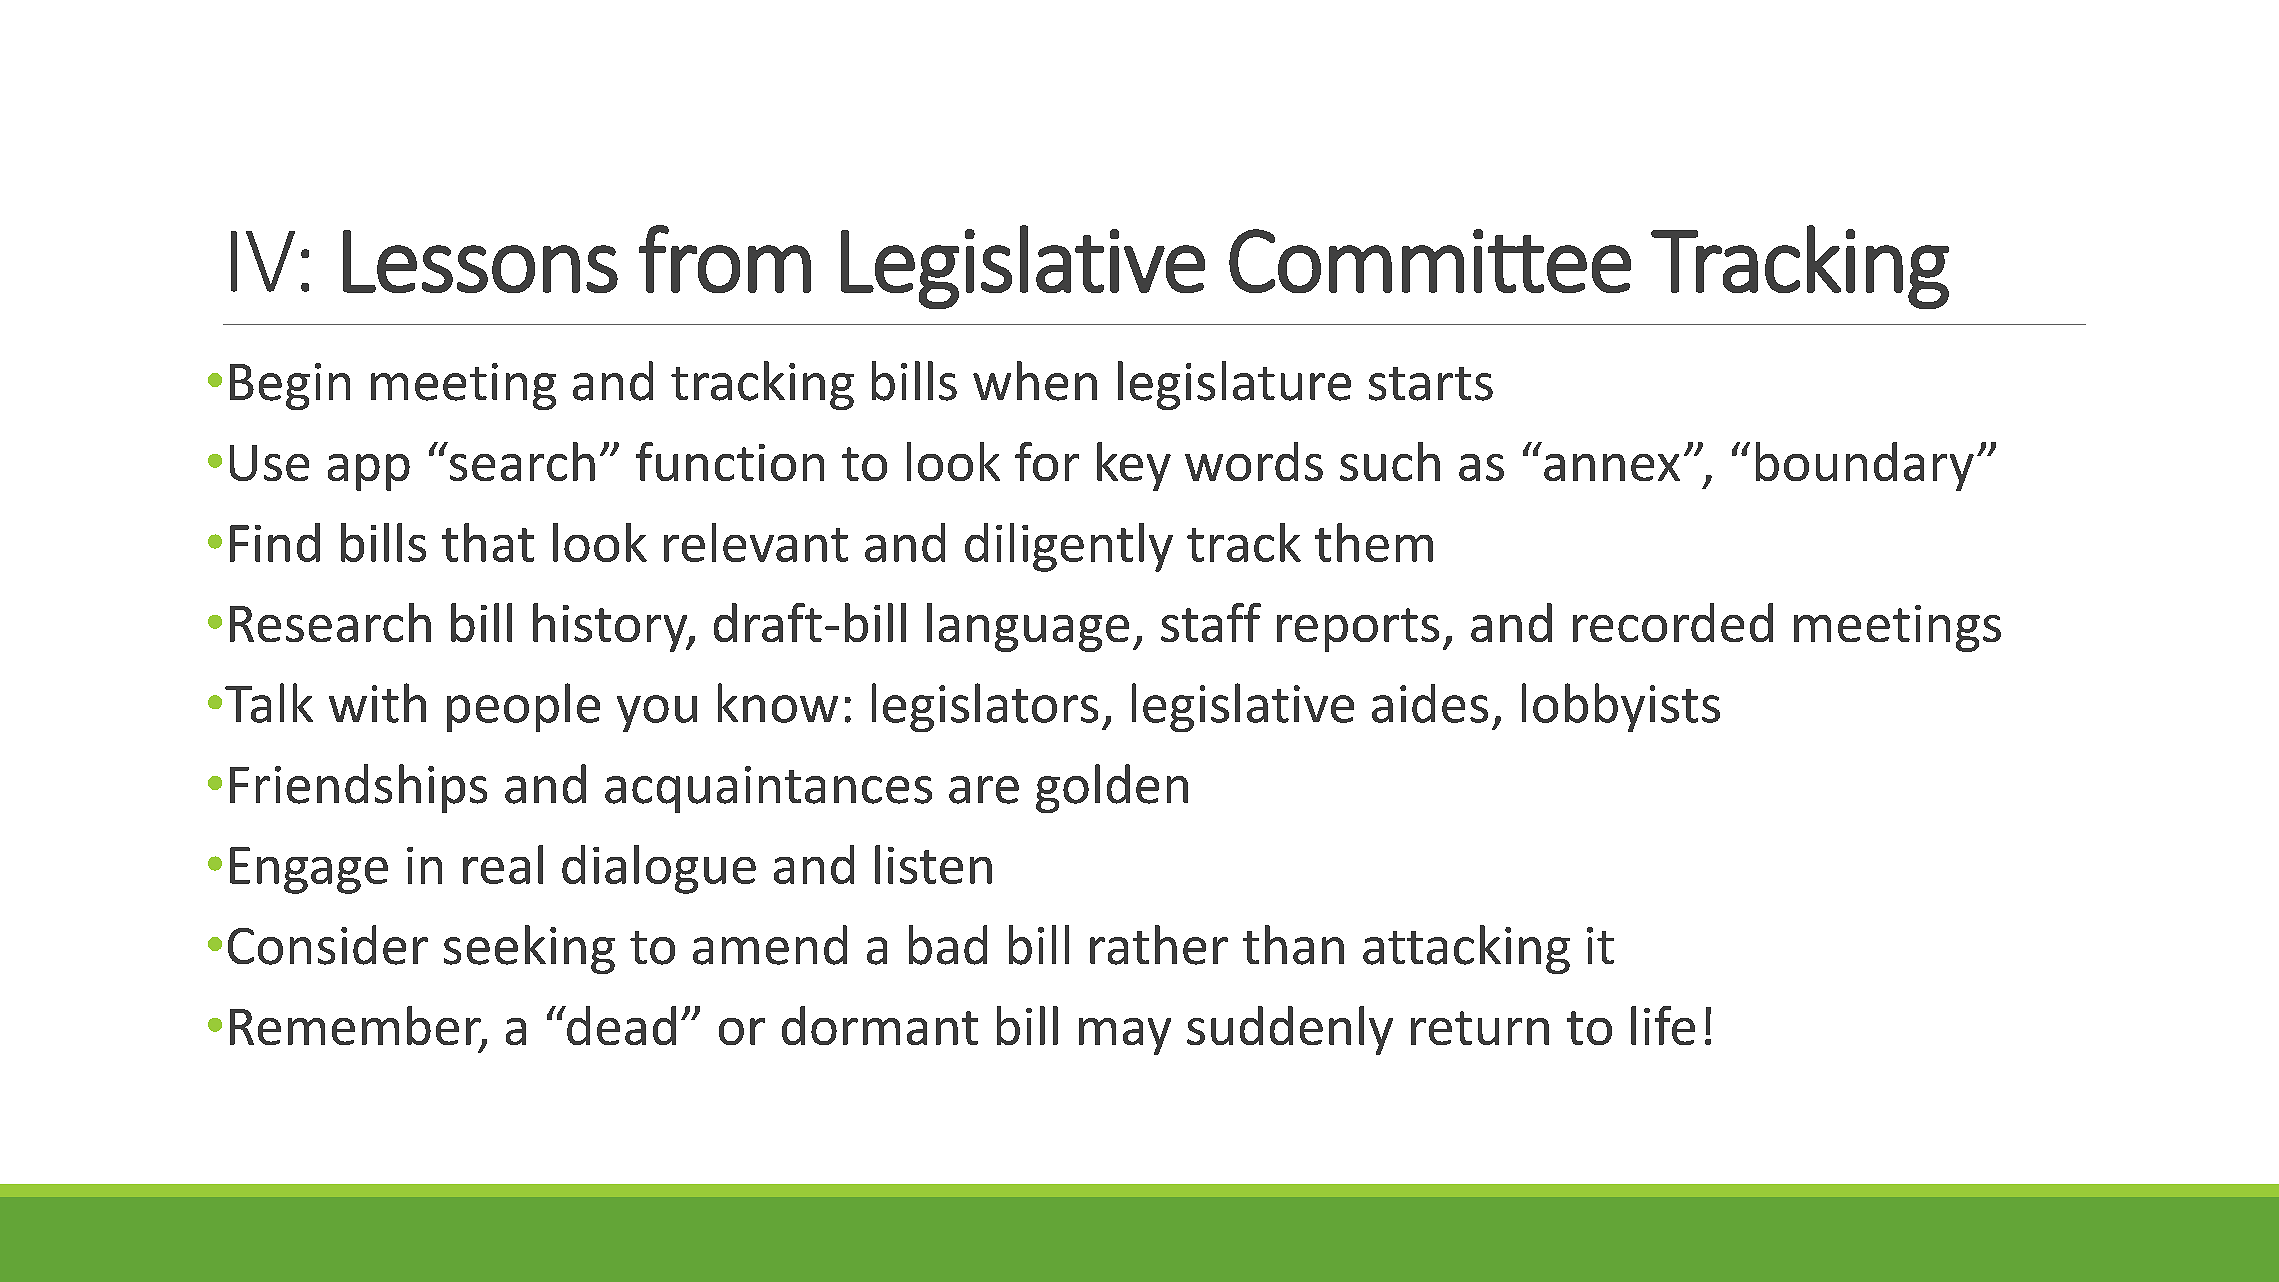  Describe the element at coordinates (725, 259) in the page. I see `from` at that location.
